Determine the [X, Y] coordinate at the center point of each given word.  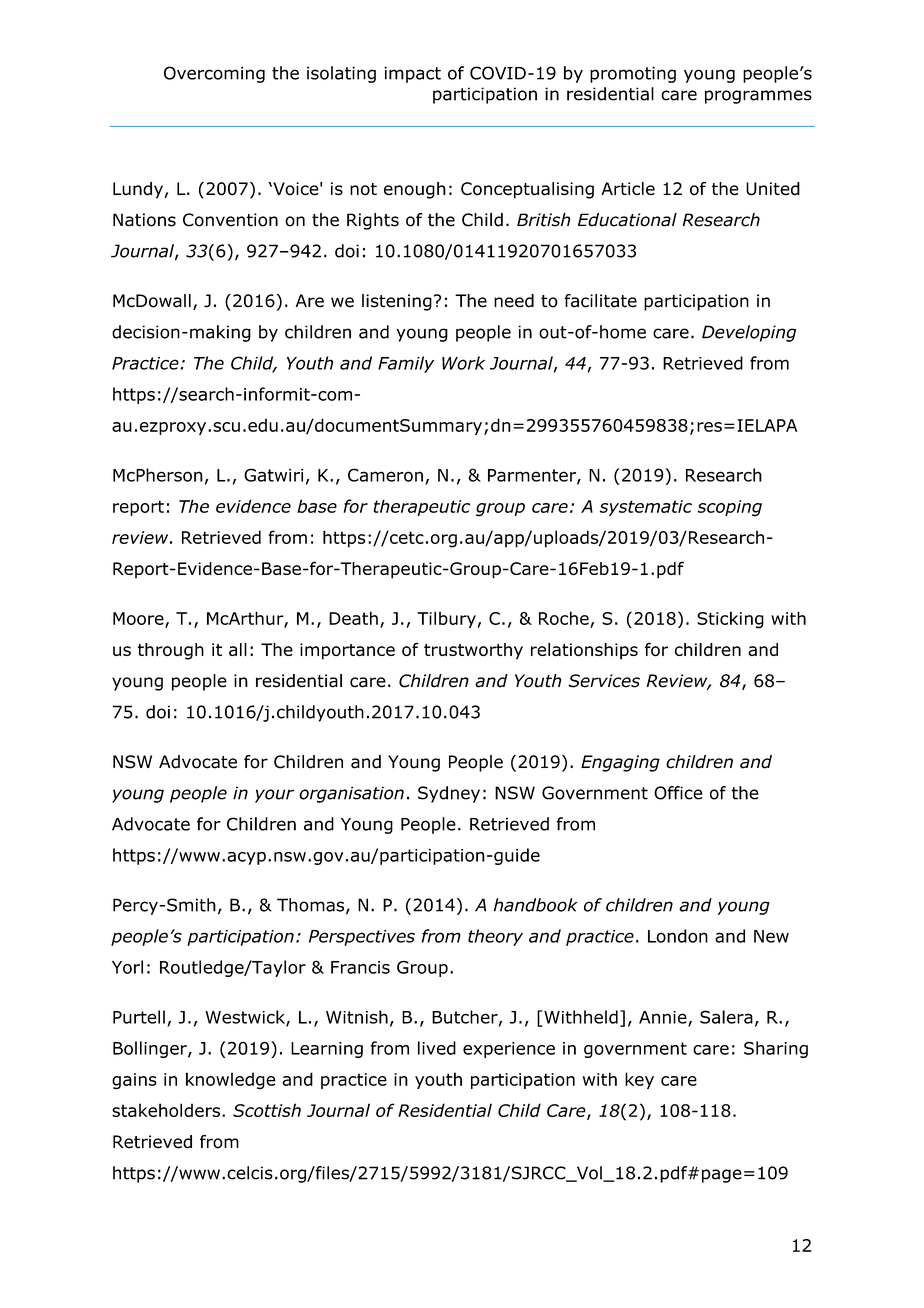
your [274, 796]
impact [412, 74]
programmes [758, 97]
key [639, 1080]
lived [437, 1048]
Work [463, 363]
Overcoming [214, 74]
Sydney [449, 794]
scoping [729, 508]
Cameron [385, 475]
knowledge [231, 1081]
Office [678, 793]
